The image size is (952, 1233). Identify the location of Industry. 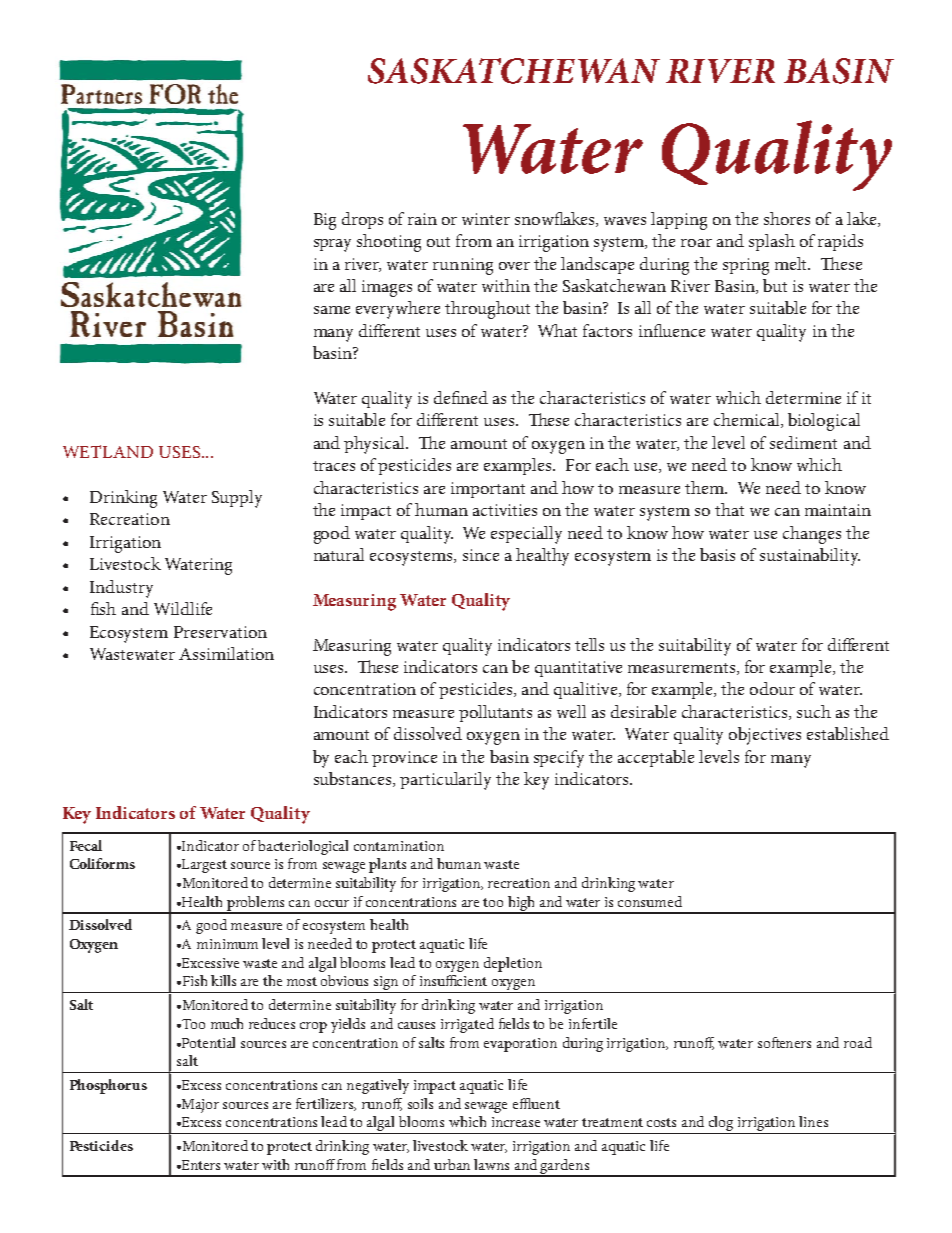
(121, 589).
